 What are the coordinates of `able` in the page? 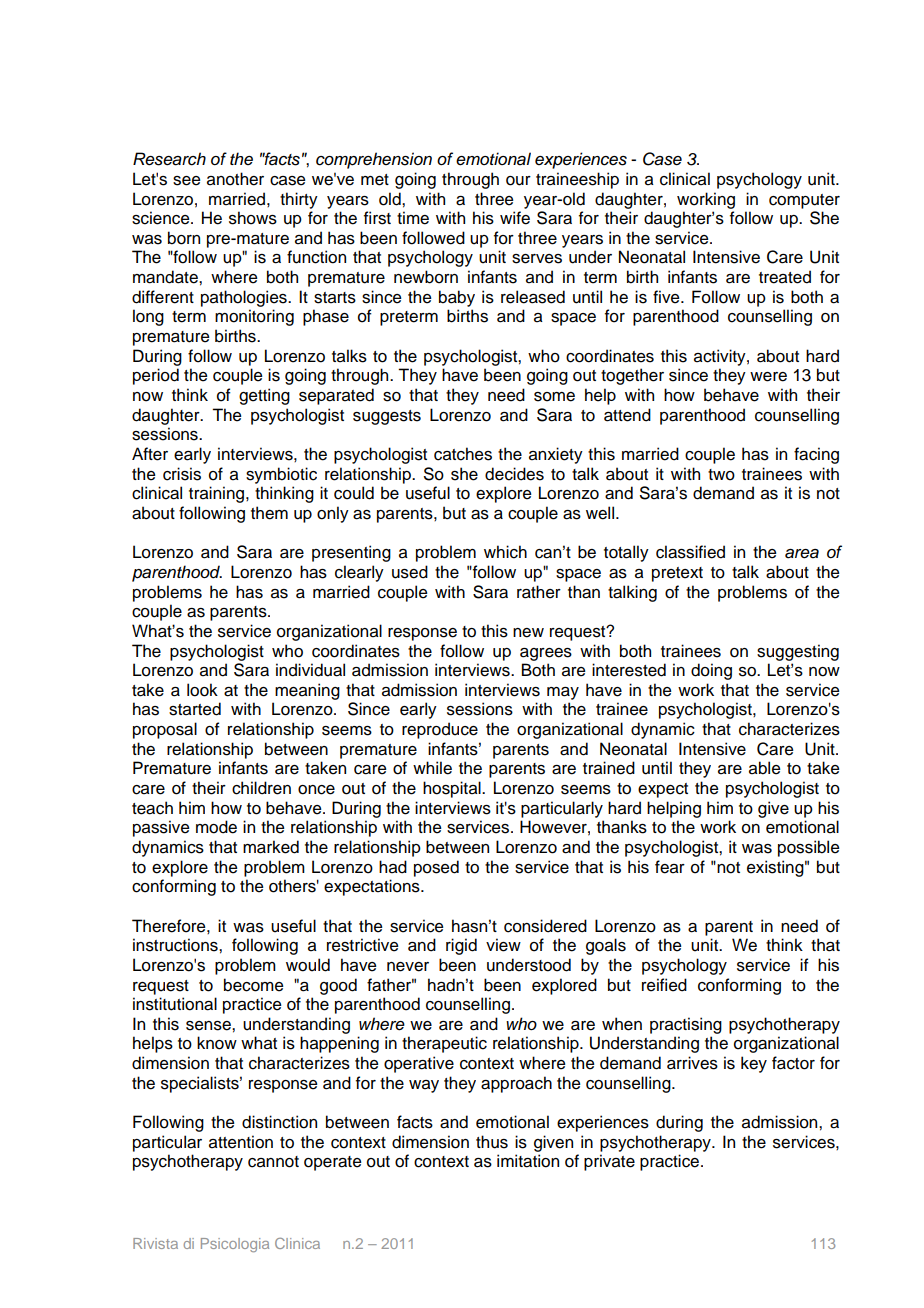 It's located at (765, 768).
